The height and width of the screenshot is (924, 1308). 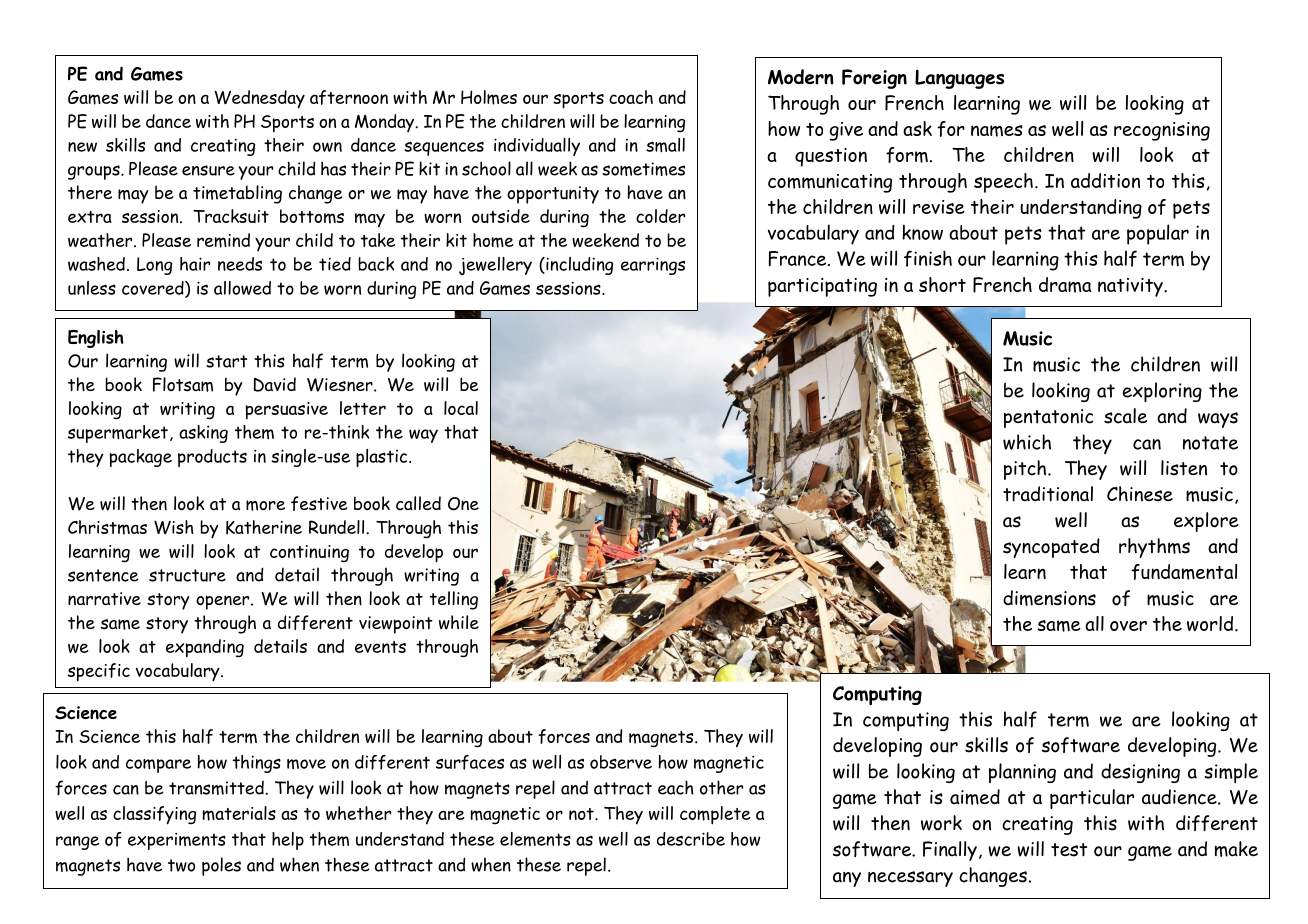 What do you see at coordinates (242, 288) in the screenshot?
I see `allowed` at bounding box center [242, 288].
